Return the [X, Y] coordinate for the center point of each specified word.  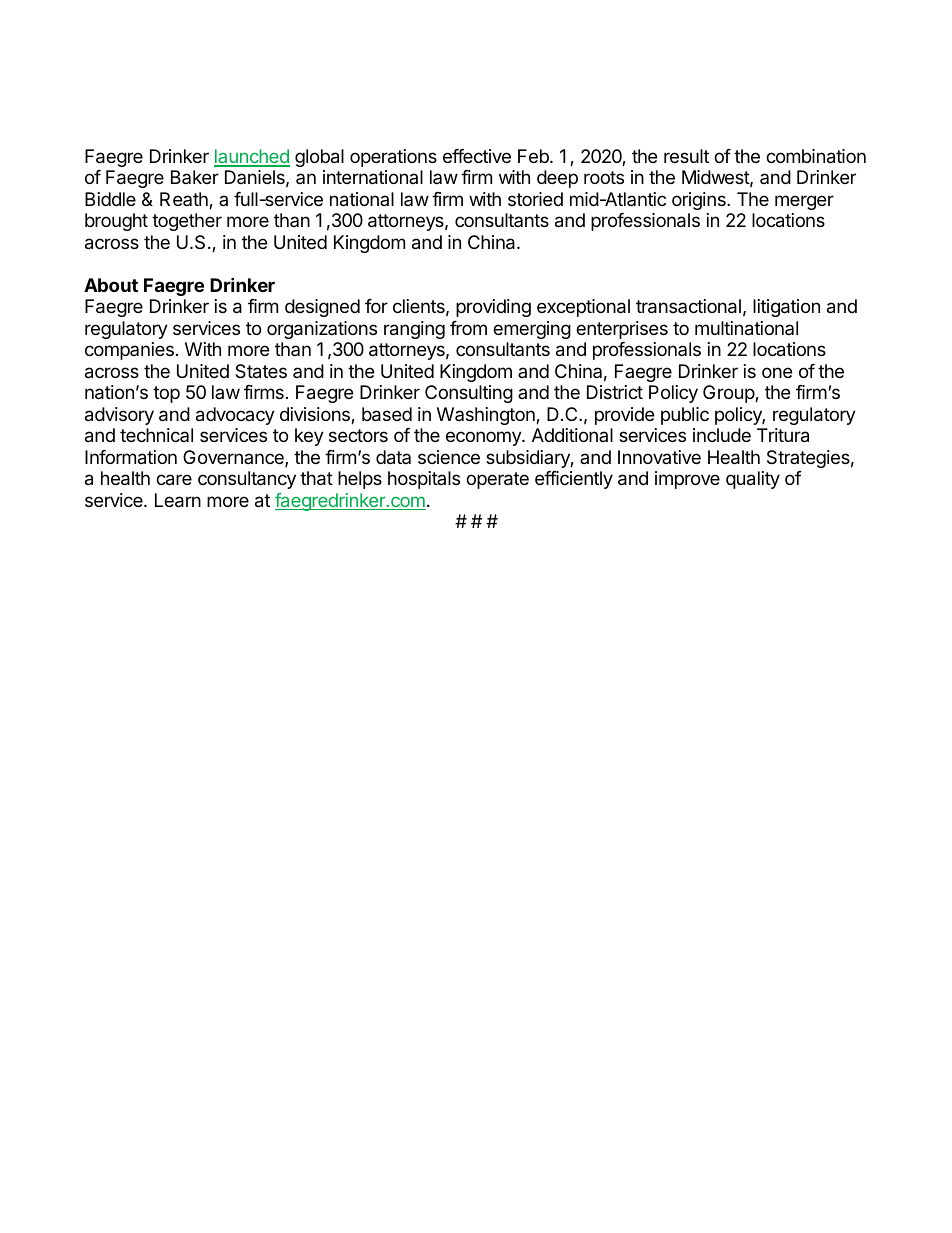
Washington [487, 416]
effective [477, 156]
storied [535, 199]
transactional [688, 306]
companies [129, 351]
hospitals [424, 480]
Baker [195, 177]
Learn [178, 500]
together [187, 222]
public [685, 416]
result [686, 156]
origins [700, 201]
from [468, 328]
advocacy [235, 416]
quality [753, 480]
